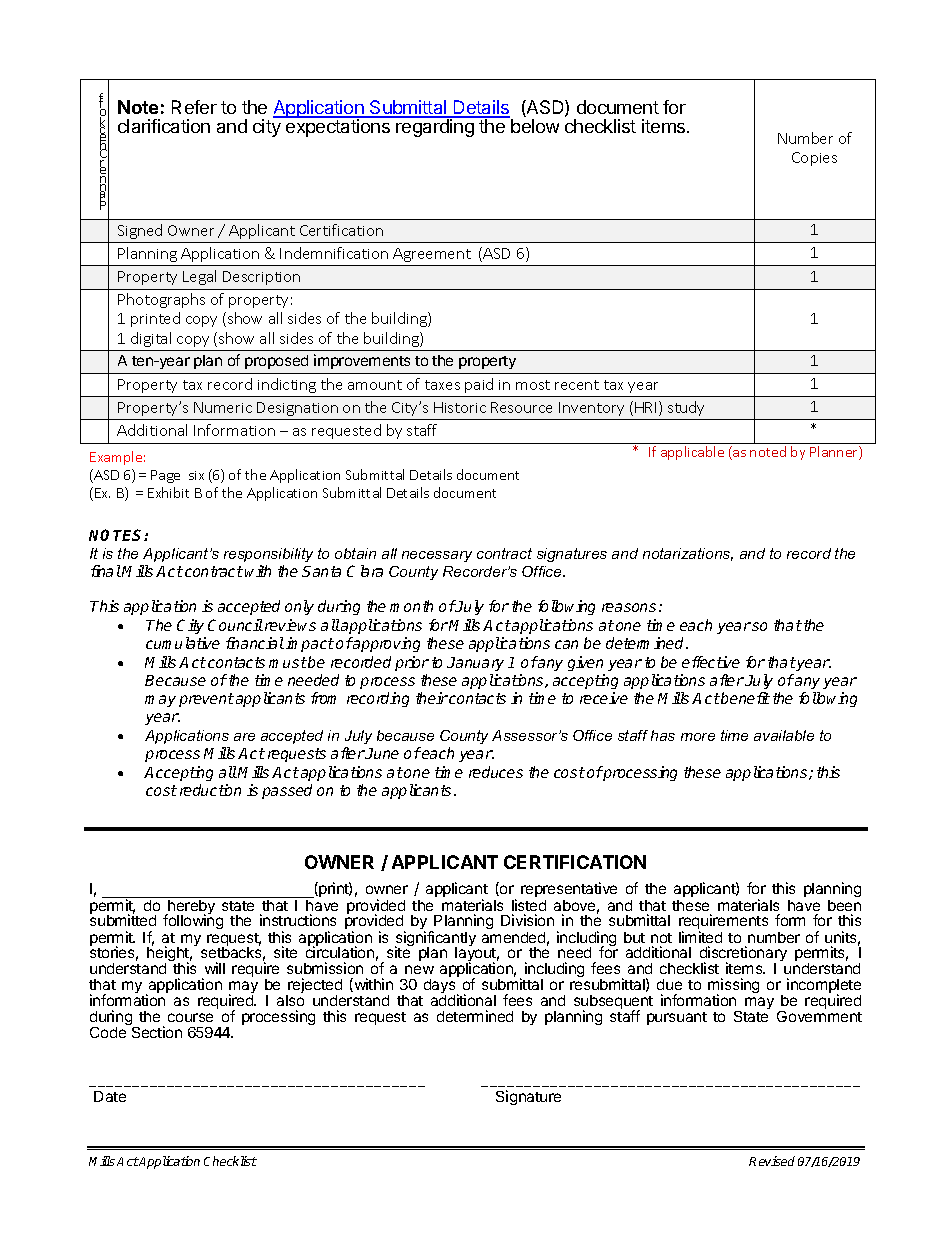 The image size is (952, 1233). I want to click on significantly, so click(435, 940).
